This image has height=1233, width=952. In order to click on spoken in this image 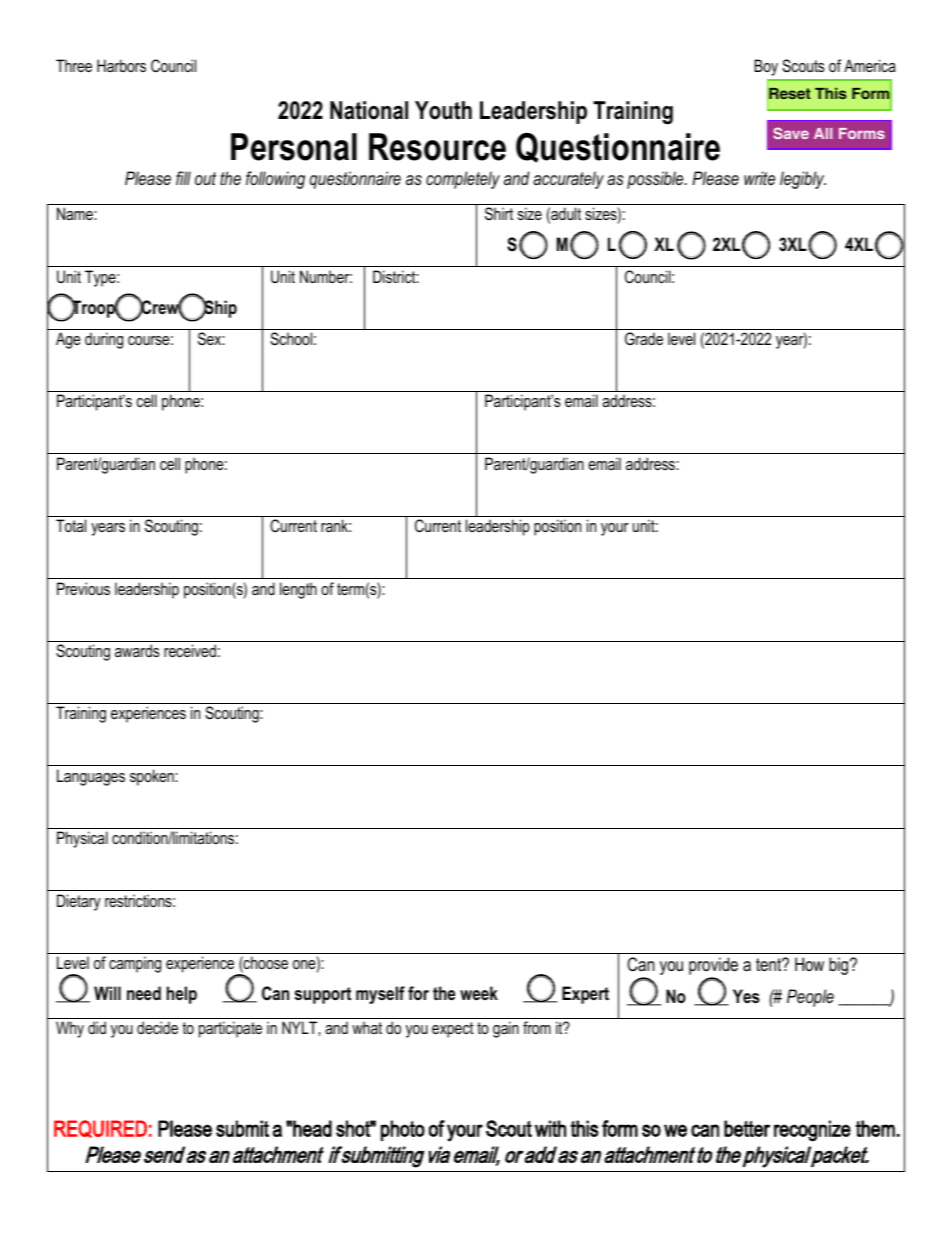, I will do `click(153, 777)`.
